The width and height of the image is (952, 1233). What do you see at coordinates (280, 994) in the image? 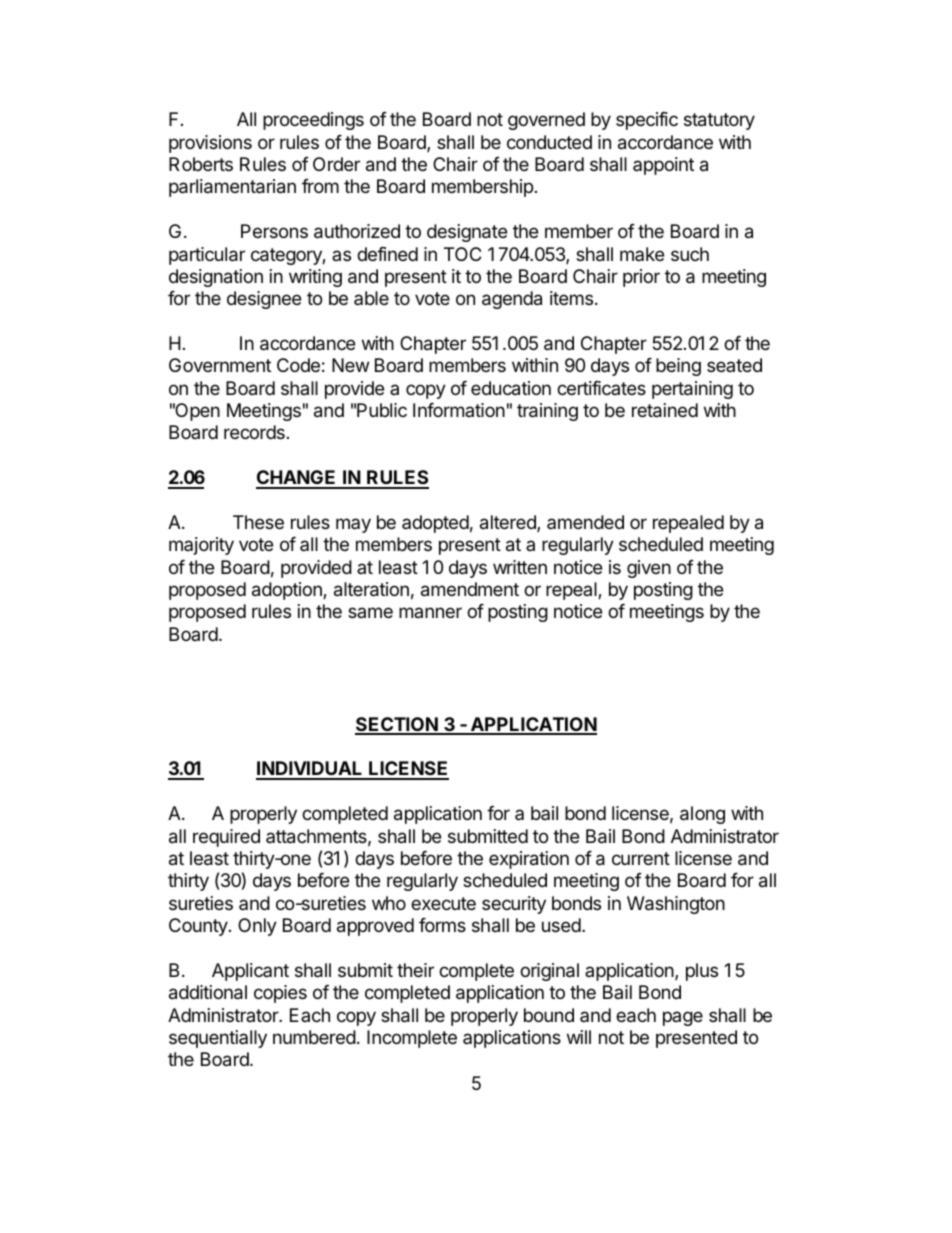
I see `copies` at bounding box center [280, 994].
